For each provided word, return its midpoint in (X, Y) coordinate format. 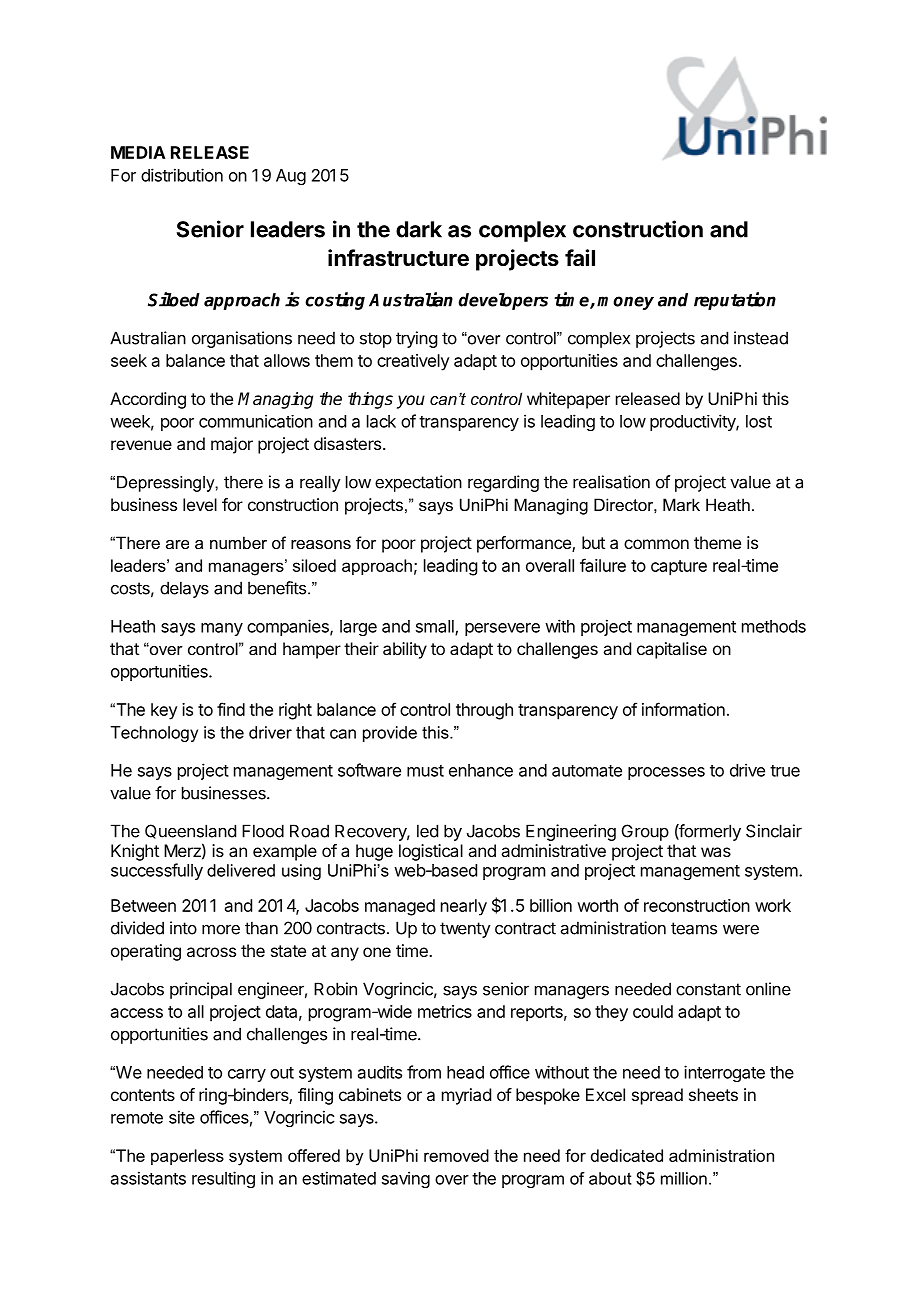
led (427, 831)
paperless (187, 1157)
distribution (182, 175)
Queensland (190, 831)
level (200, 504)
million (684, 1178)
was (716, 852)
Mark (681, 504)
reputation (735, 301)
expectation (418, 483)
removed (456, 1155)
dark (419, 229)
